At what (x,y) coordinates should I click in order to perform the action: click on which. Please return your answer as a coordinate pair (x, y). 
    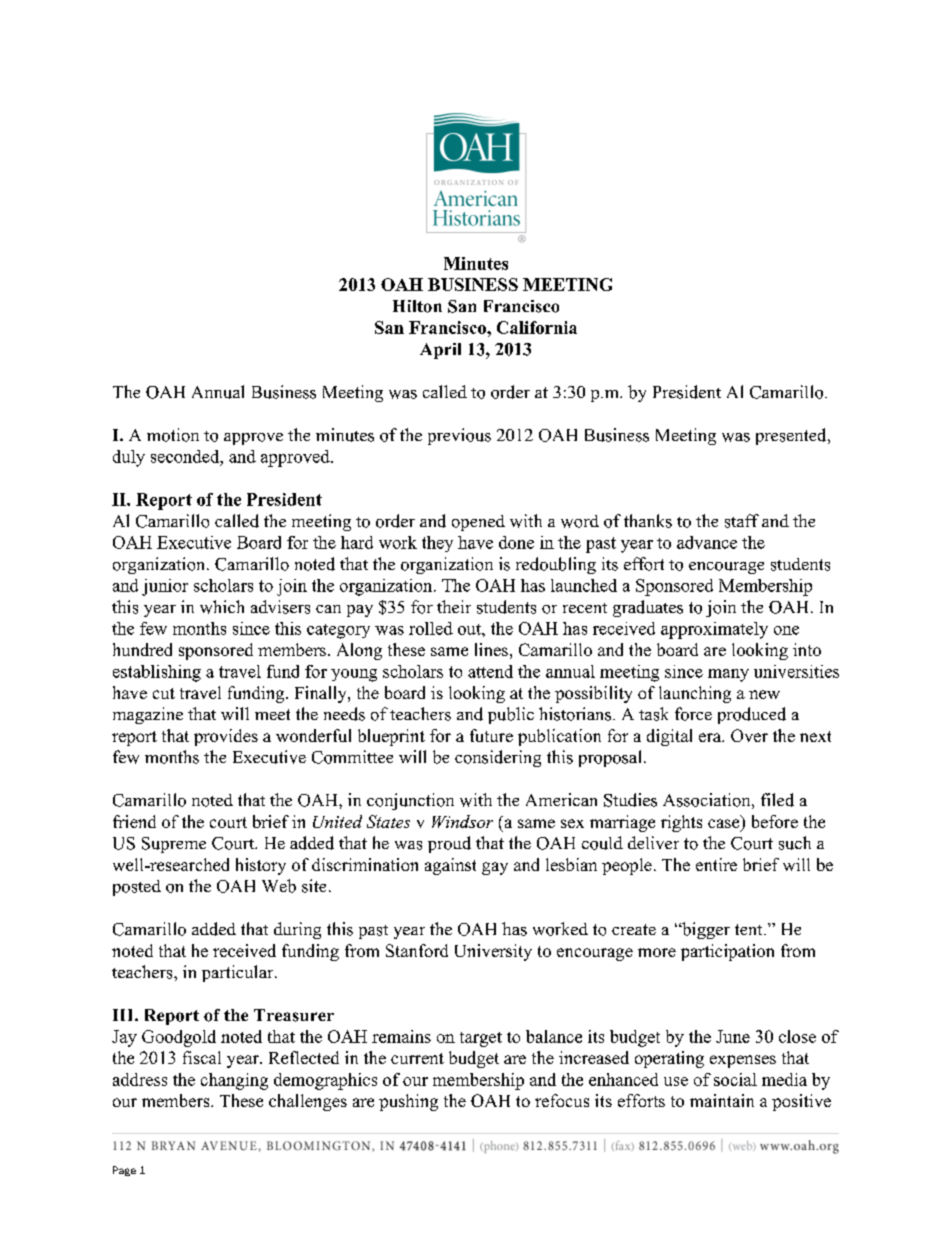
    Looking at the image, I should click on (222, 607).
